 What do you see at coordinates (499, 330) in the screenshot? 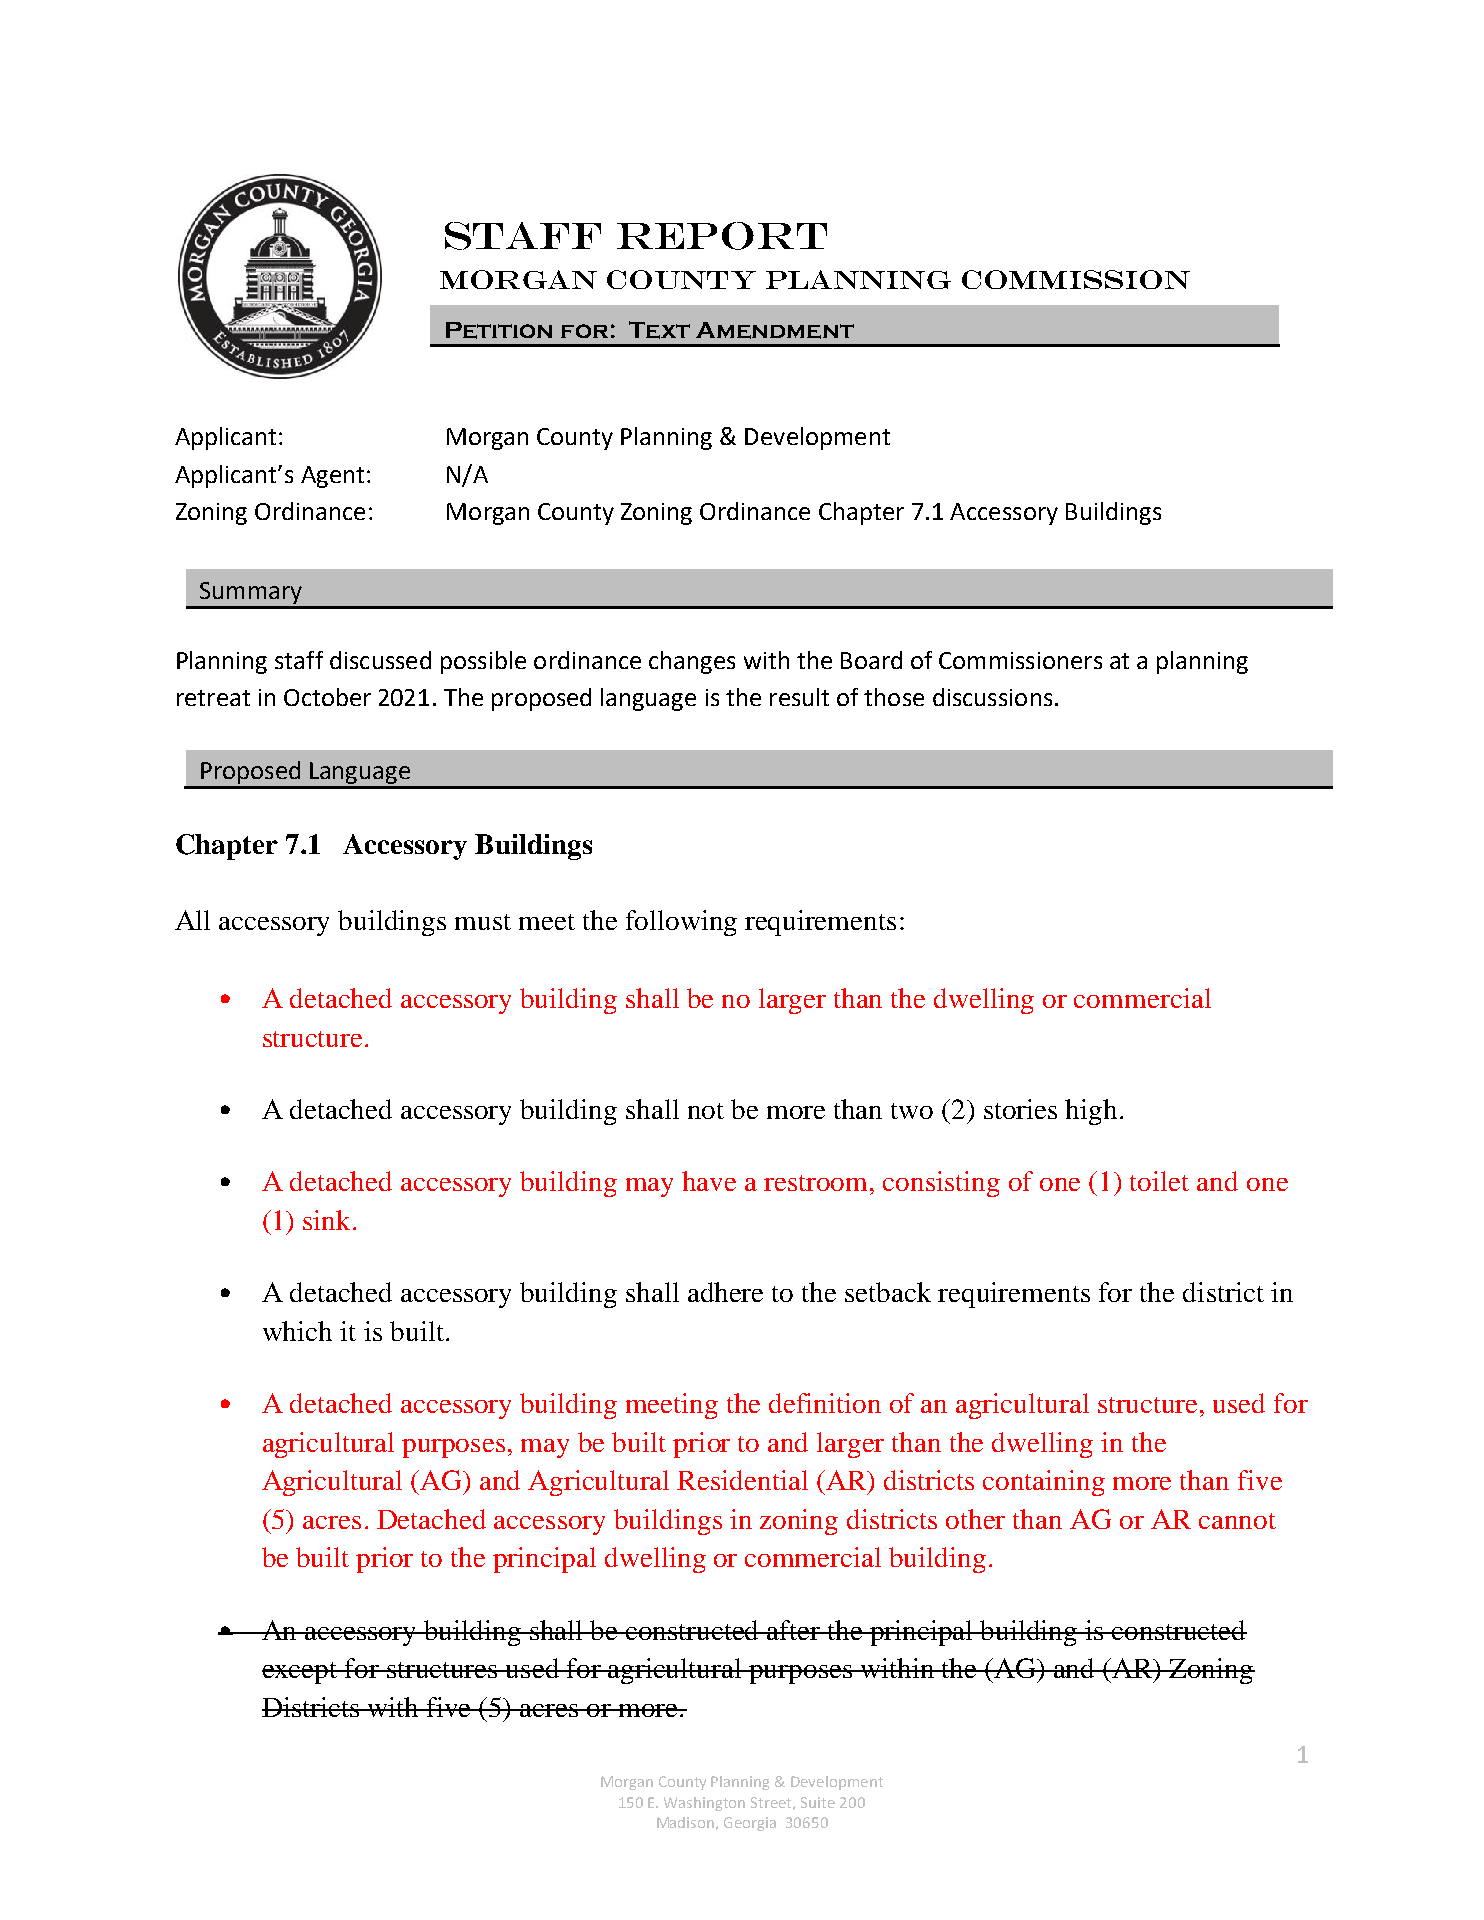
I see `Petition` at bounding box center [499, 330].
